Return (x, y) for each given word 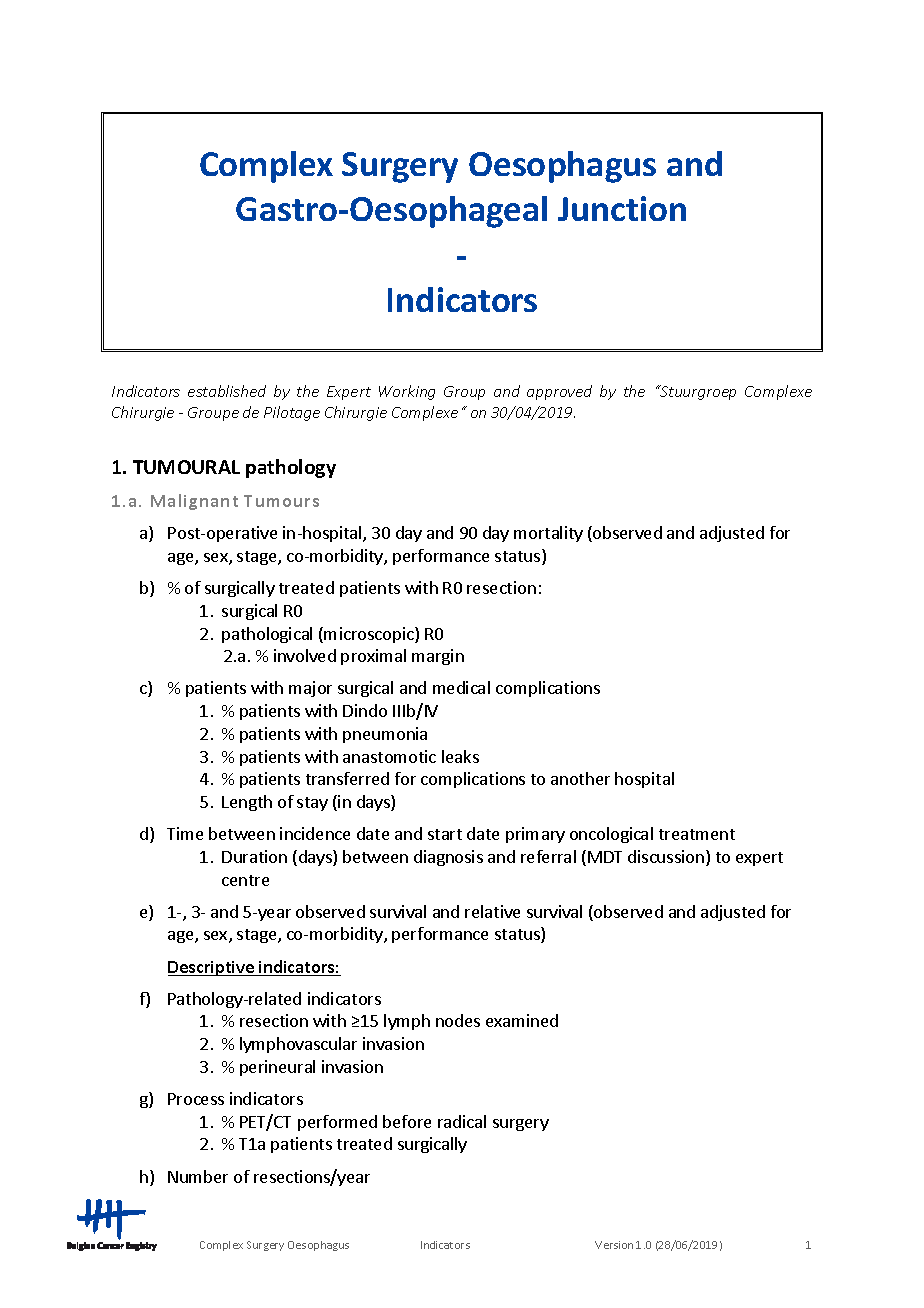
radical (462, 1121)
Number (198, 1176)
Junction (622, 208)
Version (614, 1245)
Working (407, 392)
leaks (460, 756)
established (227, 391)
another (580, 778)
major (310, 689)
